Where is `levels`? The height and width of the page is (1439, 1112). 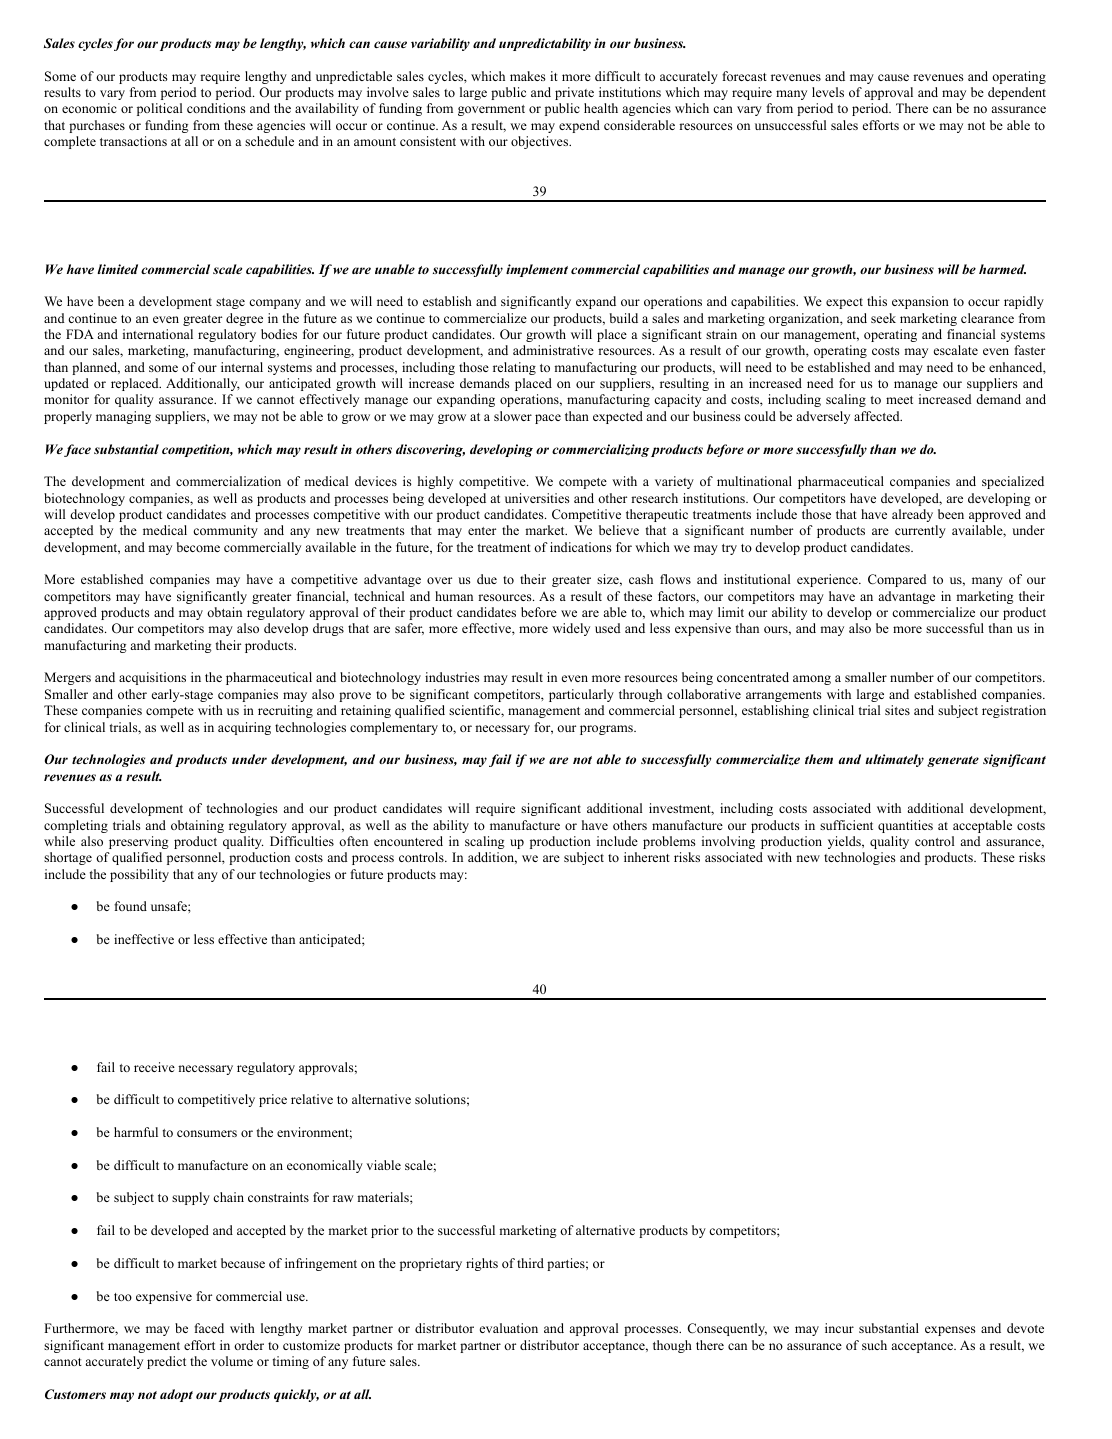
levels is located at coordinates (828, 92).
